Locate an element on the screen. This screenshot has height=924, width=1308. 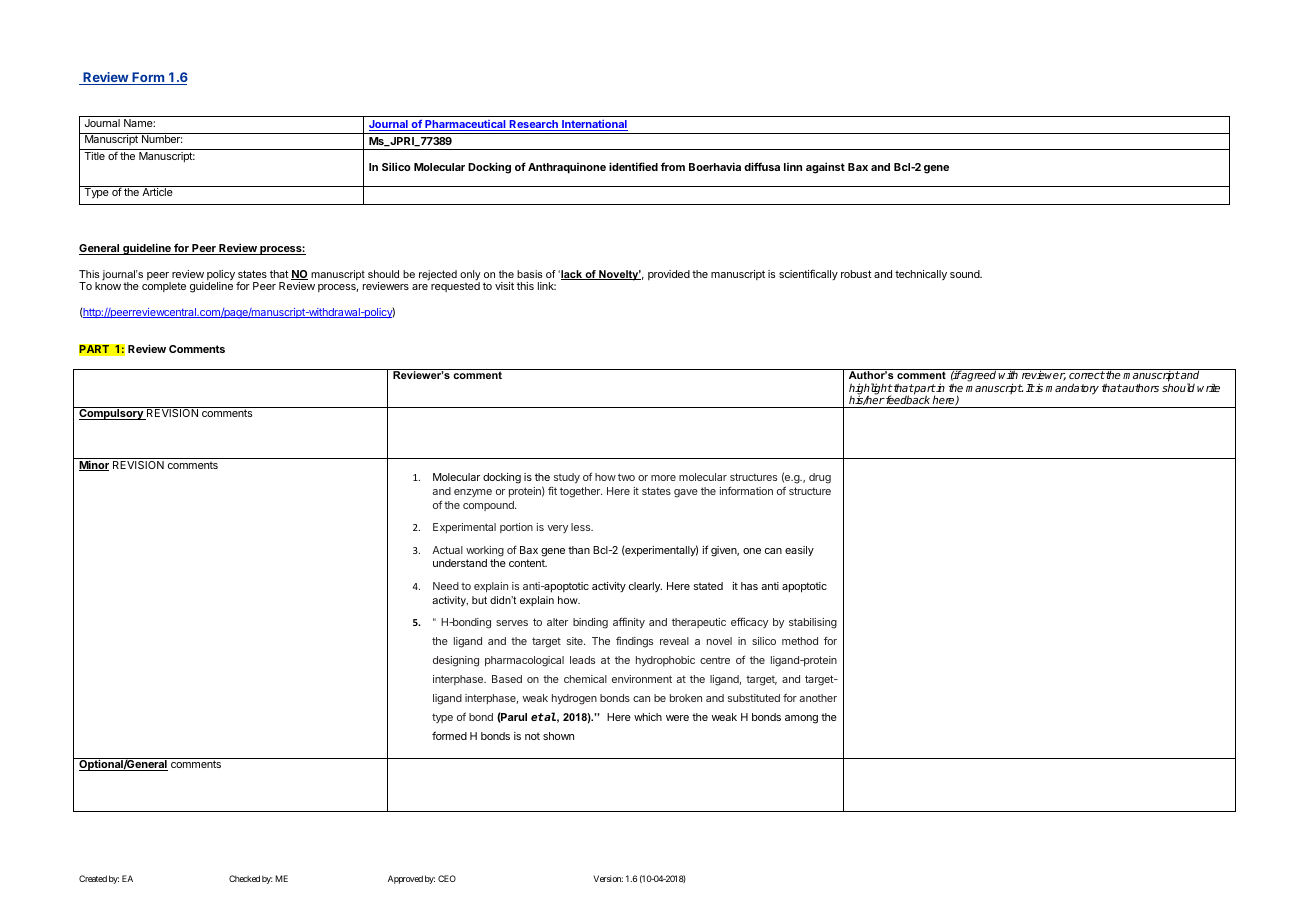
Title is located at coordinates (94, 156).
